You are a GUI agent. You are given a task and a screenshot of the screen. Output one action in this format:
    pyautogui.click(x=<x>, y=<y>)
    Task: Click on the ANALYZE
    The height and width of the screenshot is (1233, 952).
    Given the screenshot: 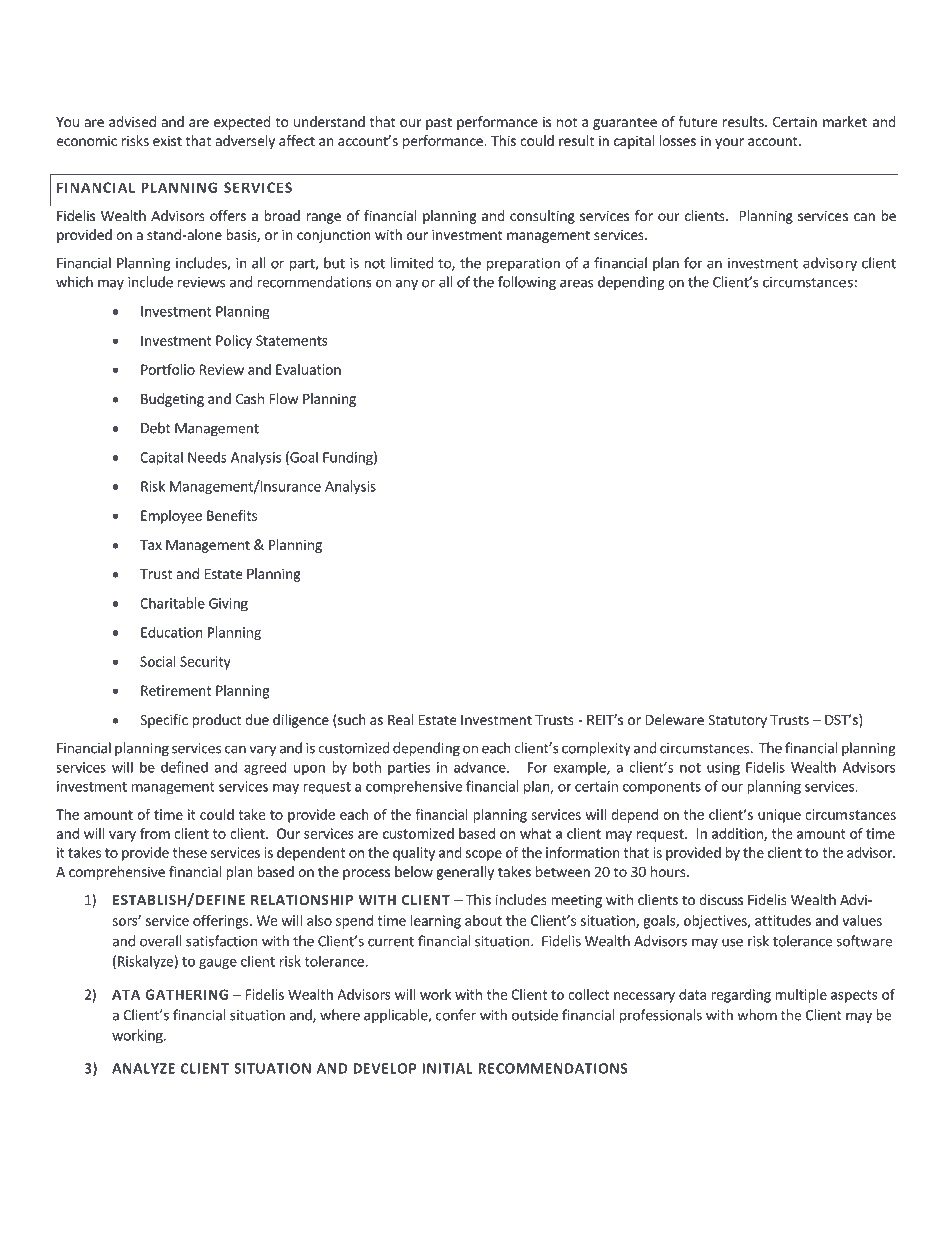 What is the action you would take?
    pyautogui.click(x=143, y=1068)
